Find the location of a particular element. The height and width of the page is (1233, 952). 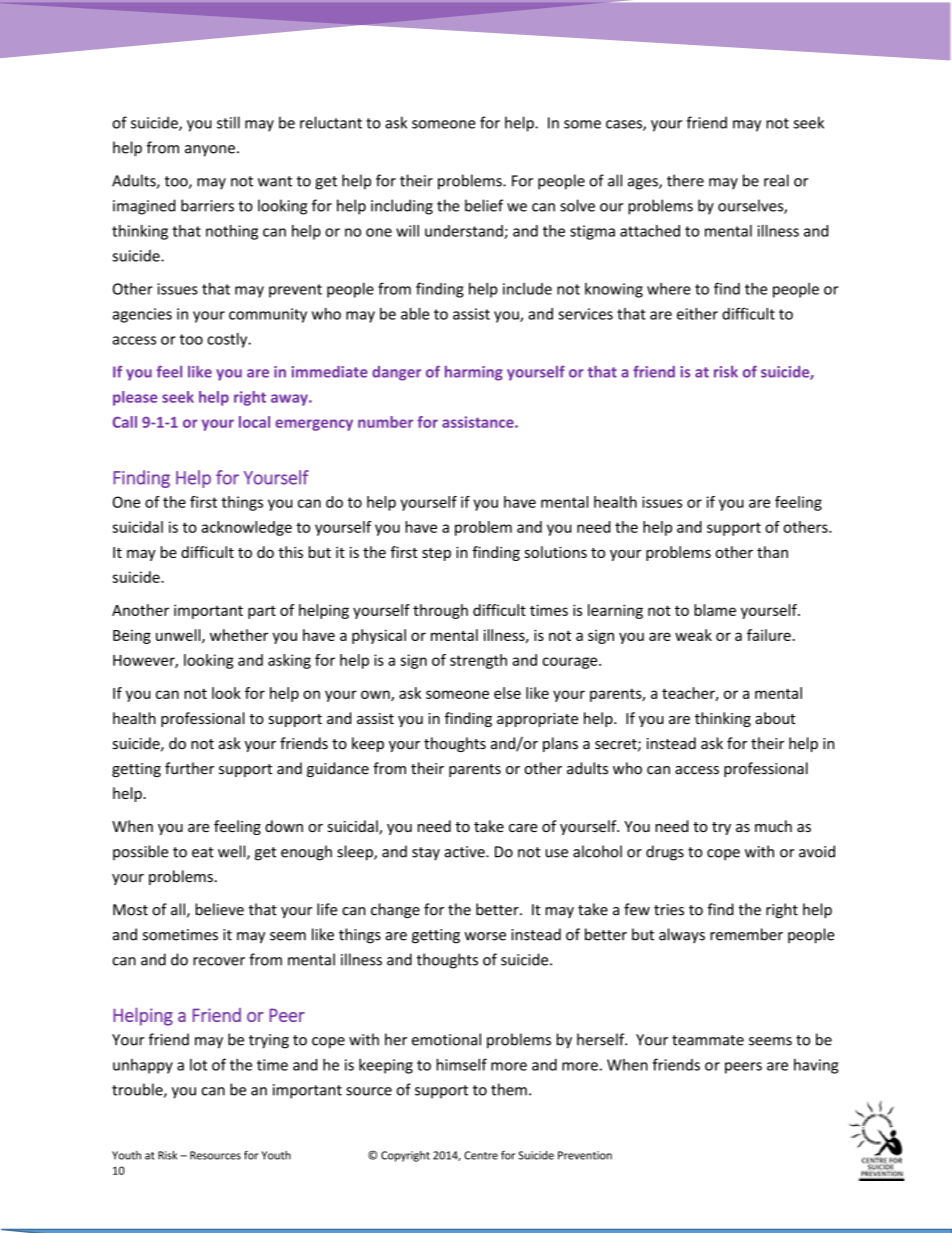

whether is located at coordinates (239, 635).
